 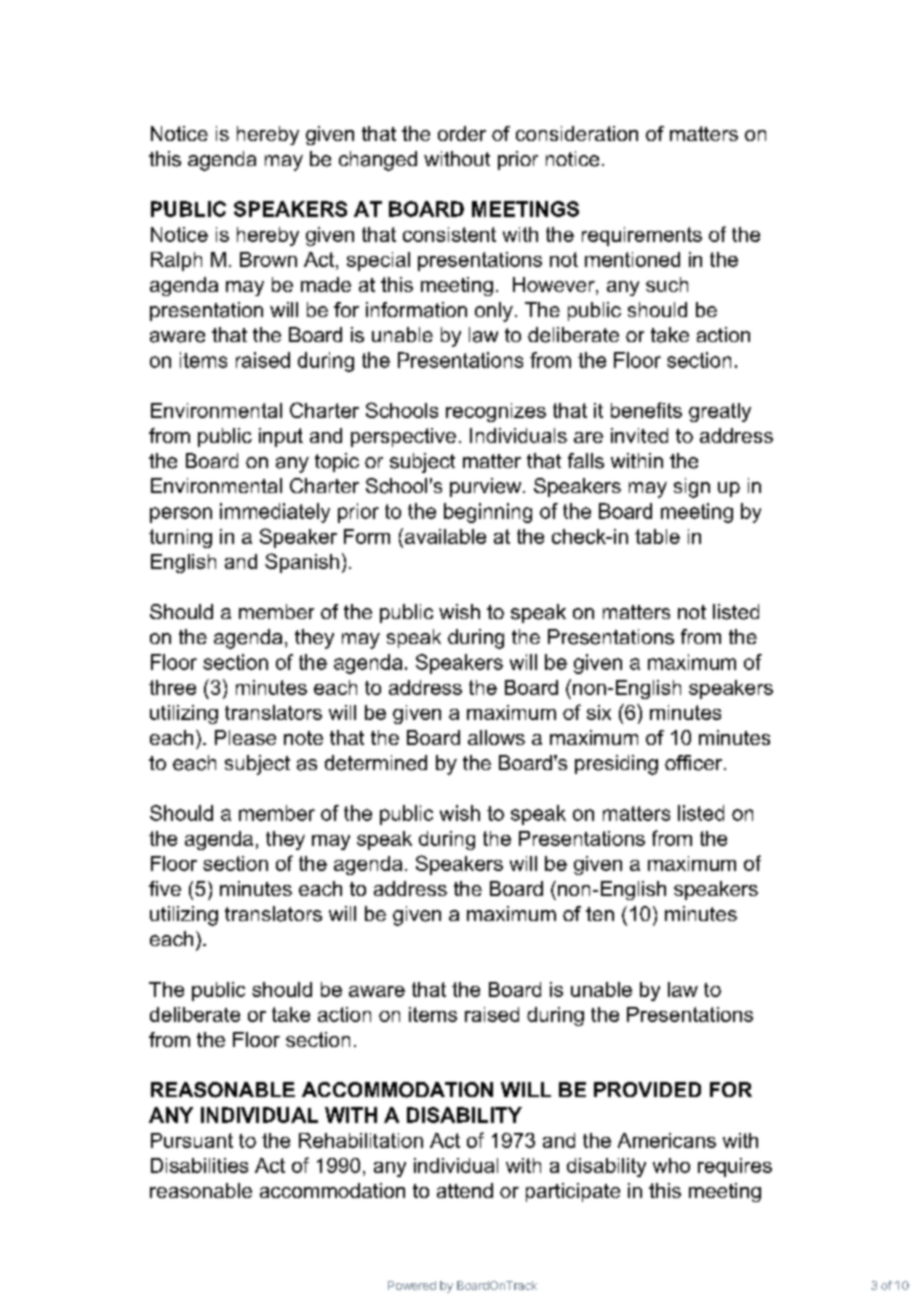 What do you see at coordinates (268, 259) in the screenshot?
I see `Brown` at bounding box center [268, 259].
